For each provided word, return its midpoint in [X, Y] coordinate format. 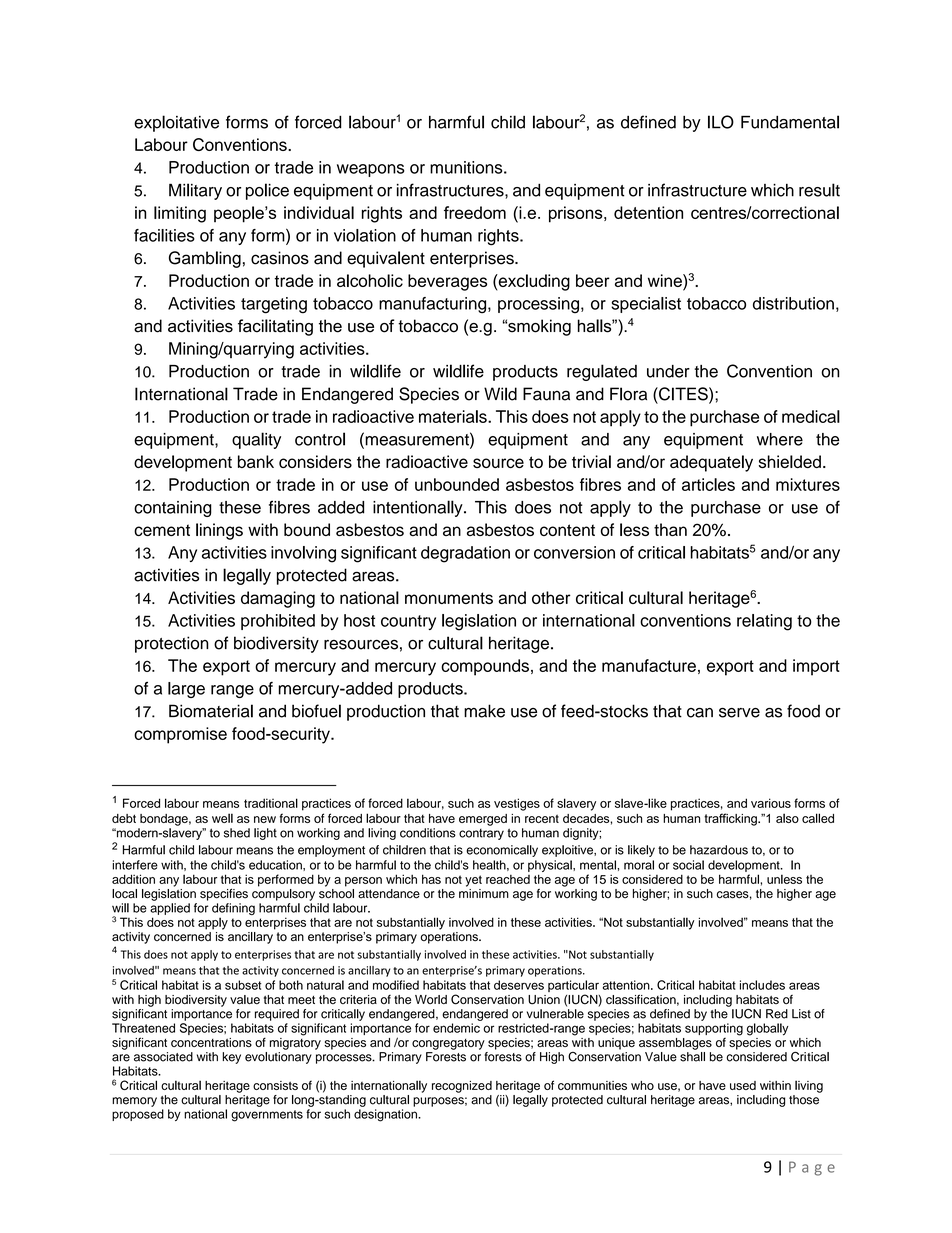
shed [237, 833]
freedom [475, 212]
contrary [481, 834]
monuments [449, 598]
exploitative [176, 123]
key [231, 1058]
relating [764, 622]
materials [454, 416]
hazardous [719, 850]
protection [172, 644]
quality [256, 440]
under [668, 371]
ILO [721, 122]
